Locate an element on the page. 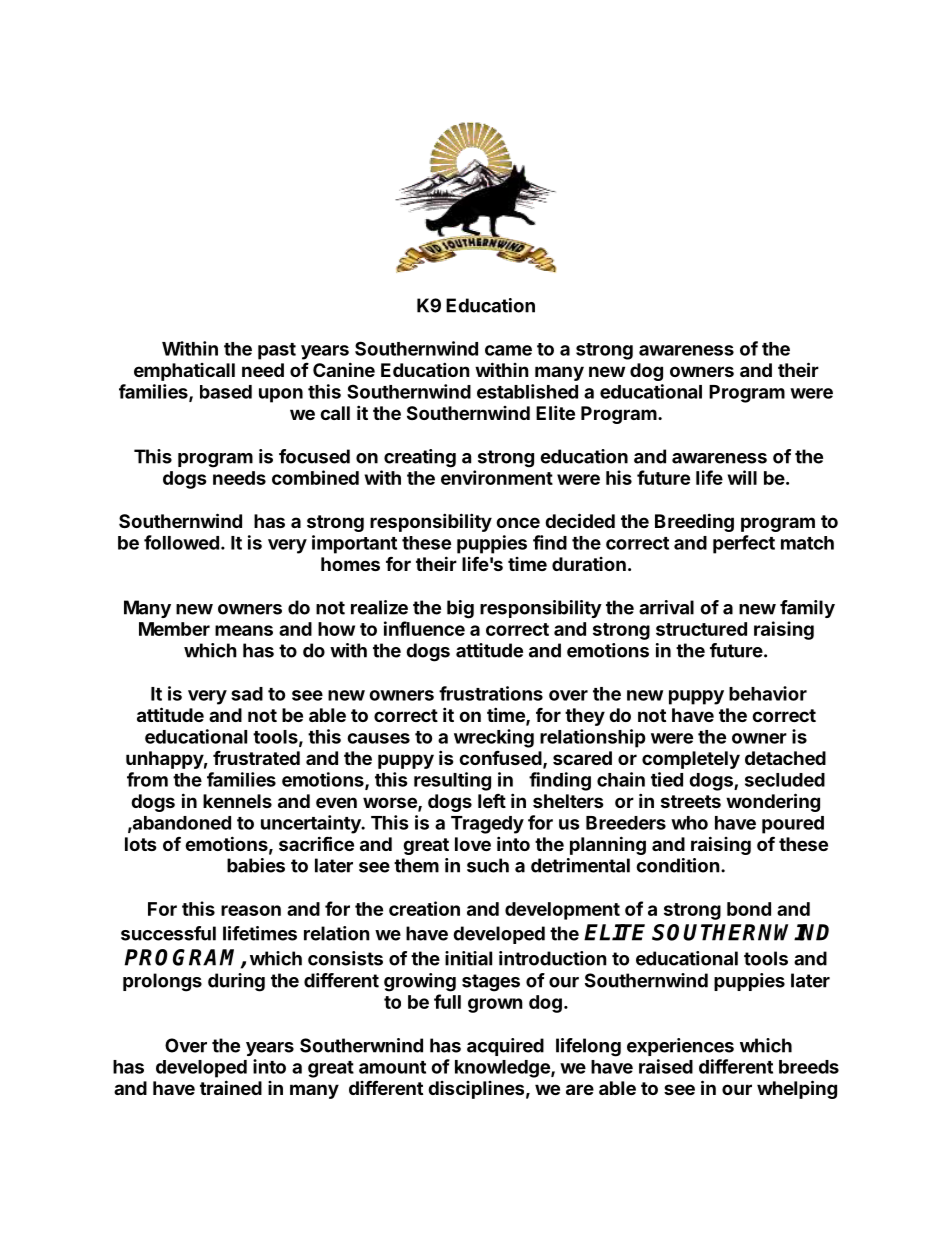  came is located at coordinates (508, 350).
